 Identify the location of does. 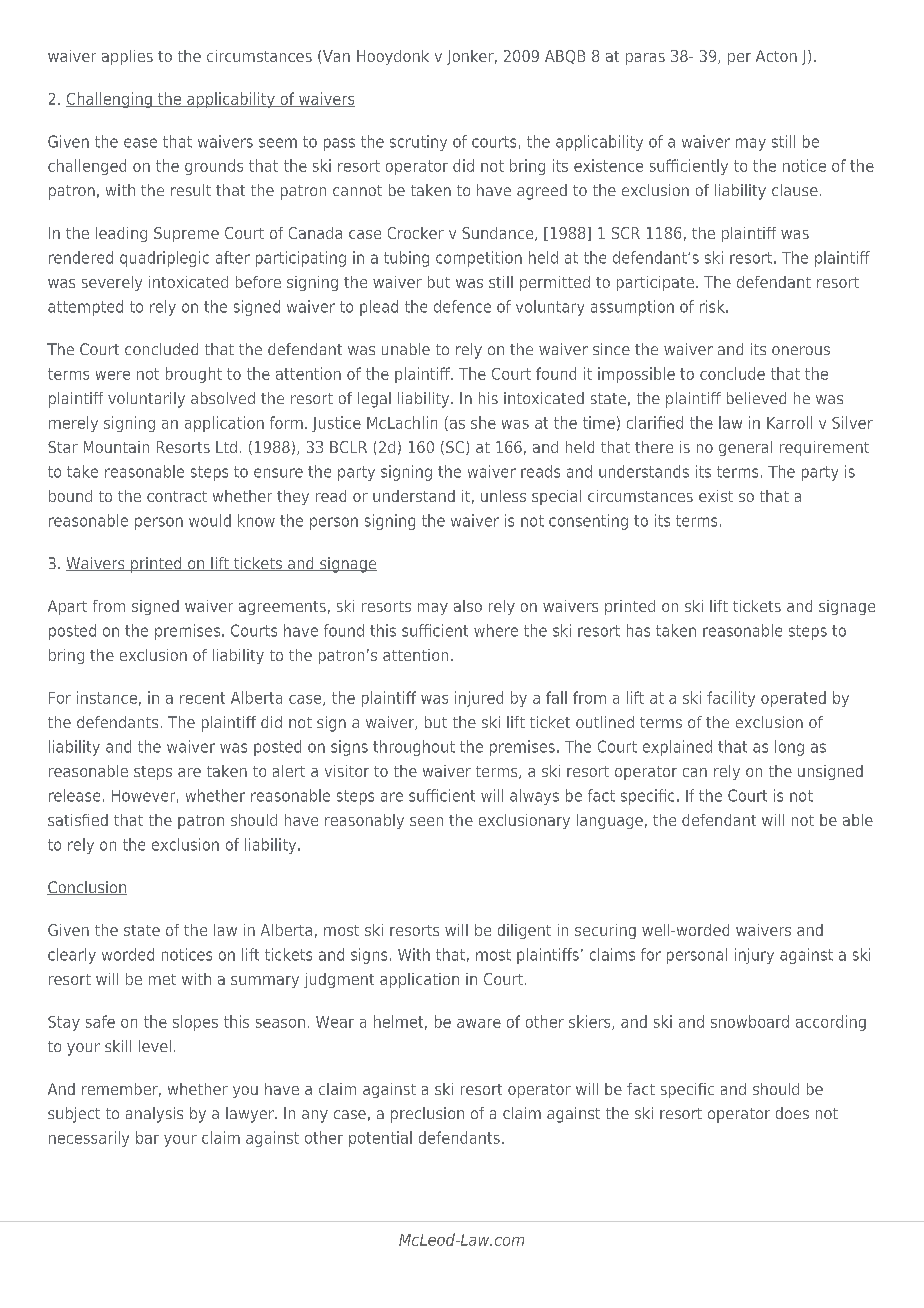
(792, 1113).
